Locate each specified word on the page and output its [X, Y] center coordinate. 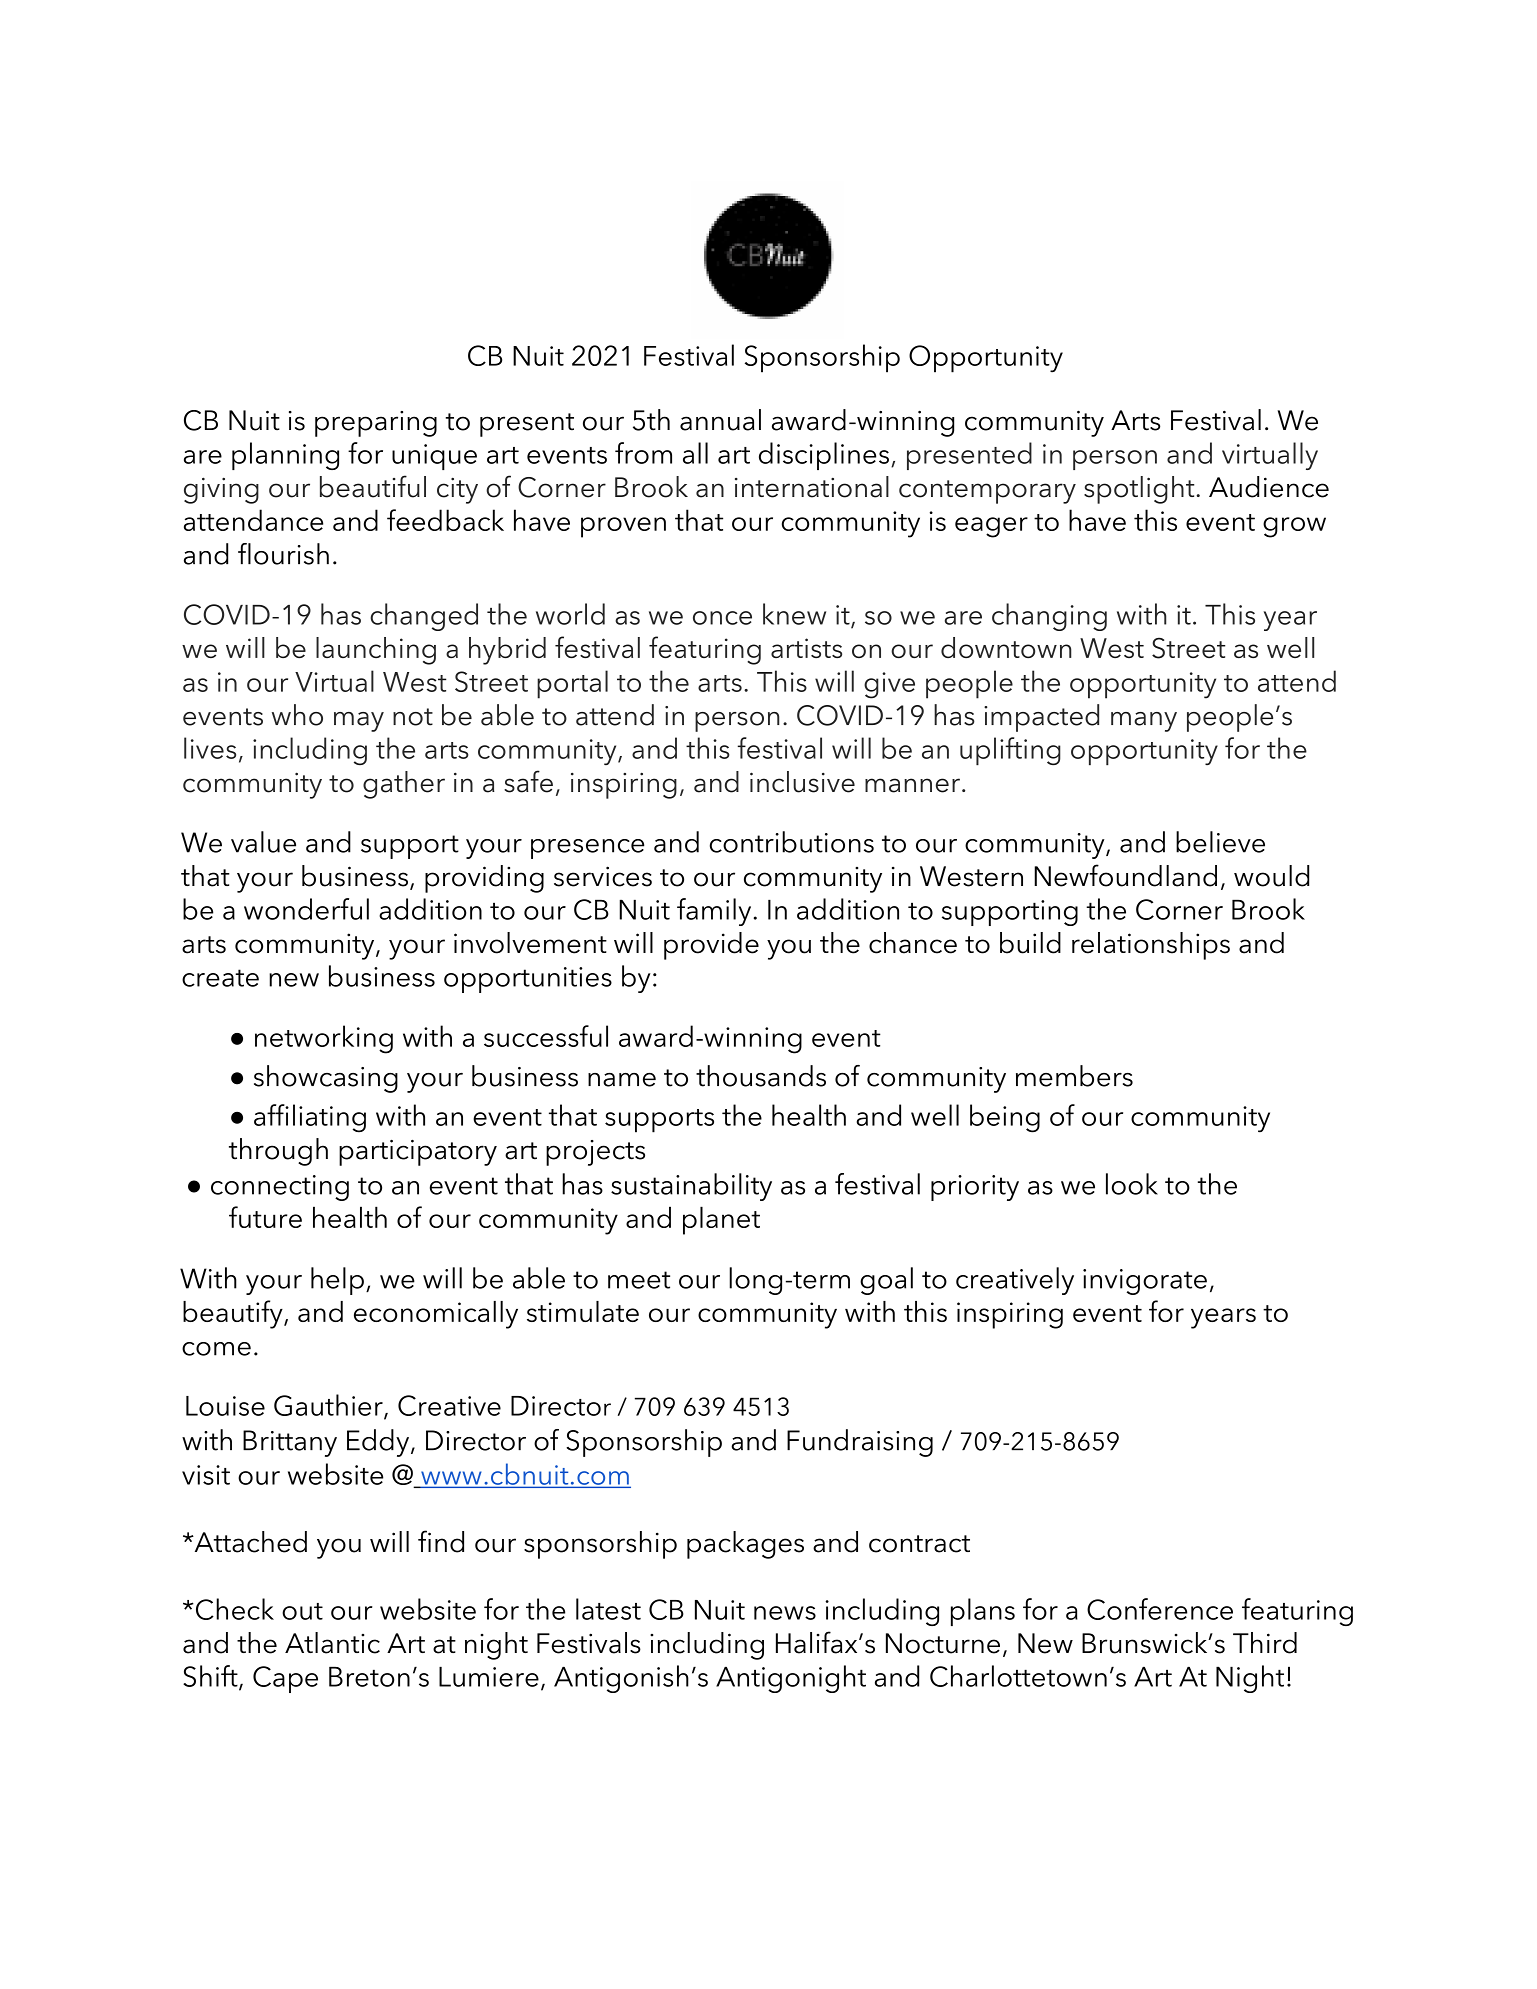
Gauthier [329, 1406]
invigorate [1145, 1282]
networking [324, 1039]
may [359, 722]
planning [285, 456]
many [1144, 722]
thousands [761, 1076]
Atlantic [332, 1643]
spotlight [1140, 490]
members [1074, 1076]
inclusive [802, 782]
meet [639, 1280]
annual [720, 420]
